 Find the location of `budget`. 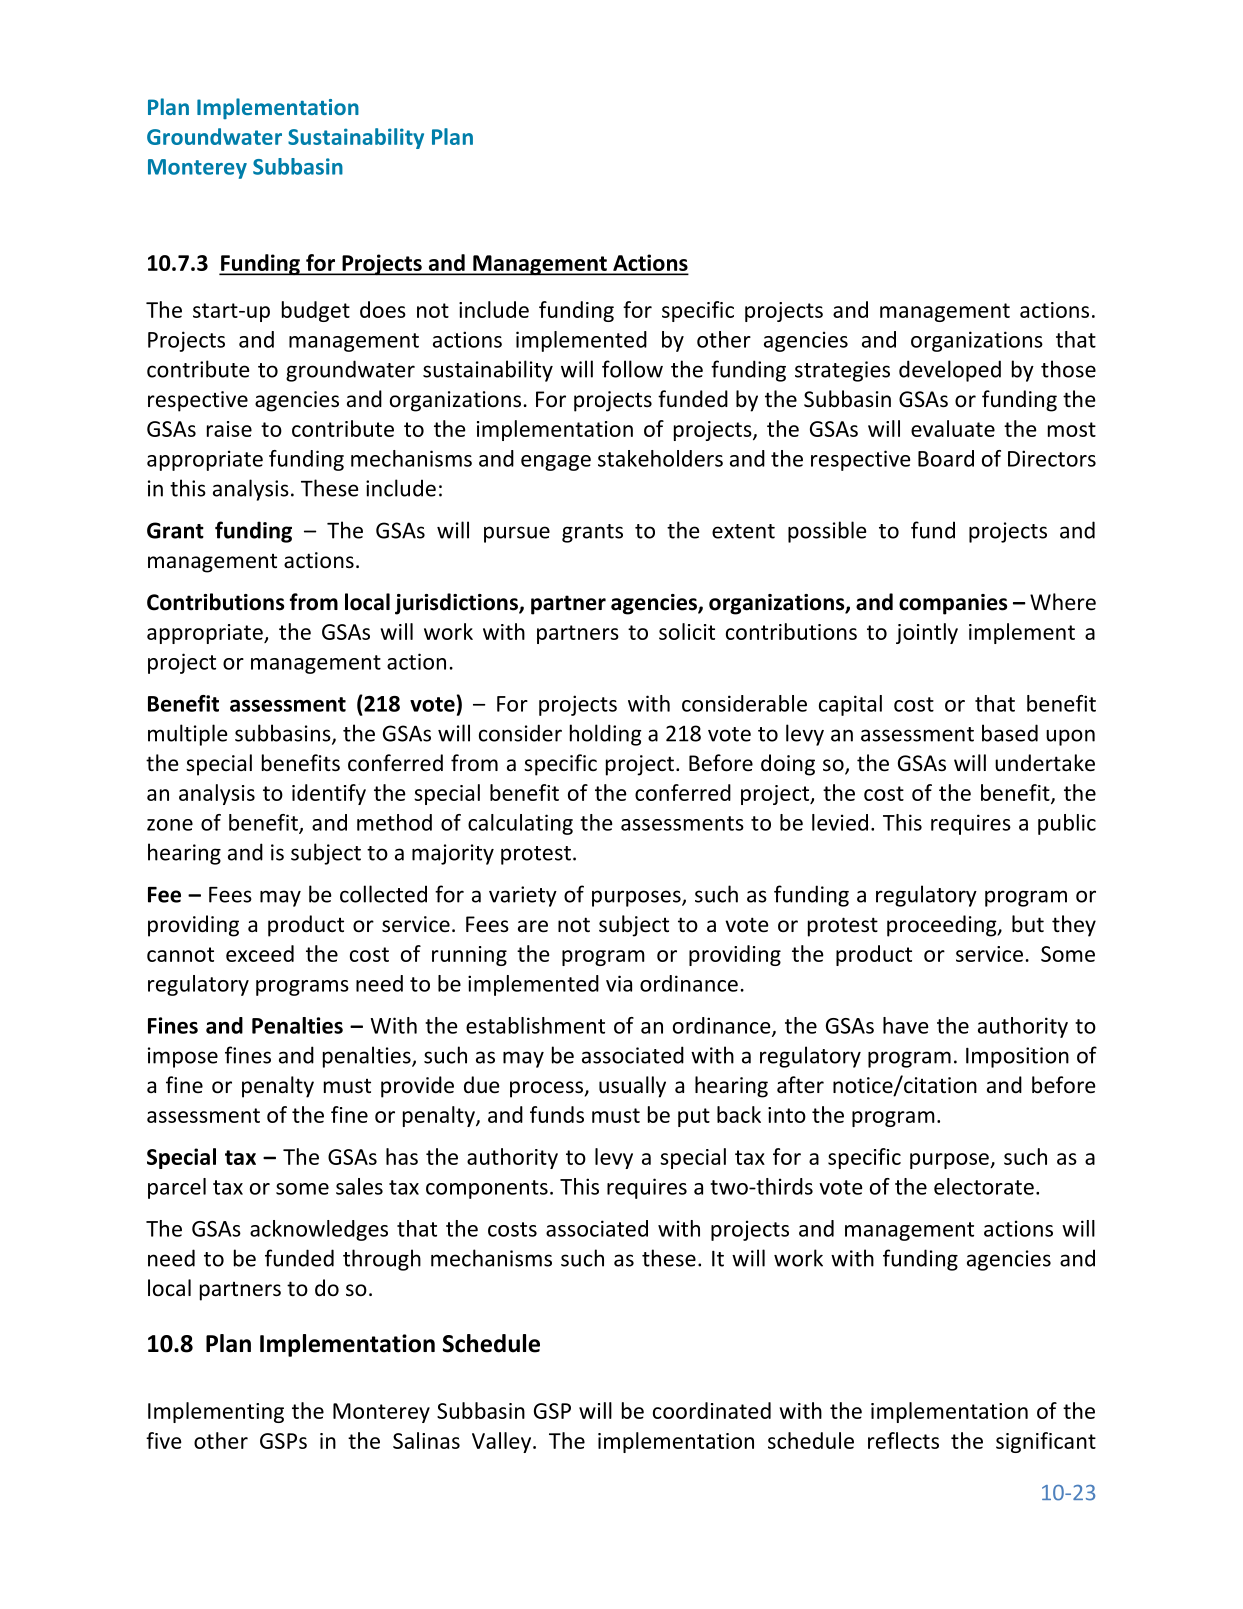

budget is located at coordinates (316, 311).
